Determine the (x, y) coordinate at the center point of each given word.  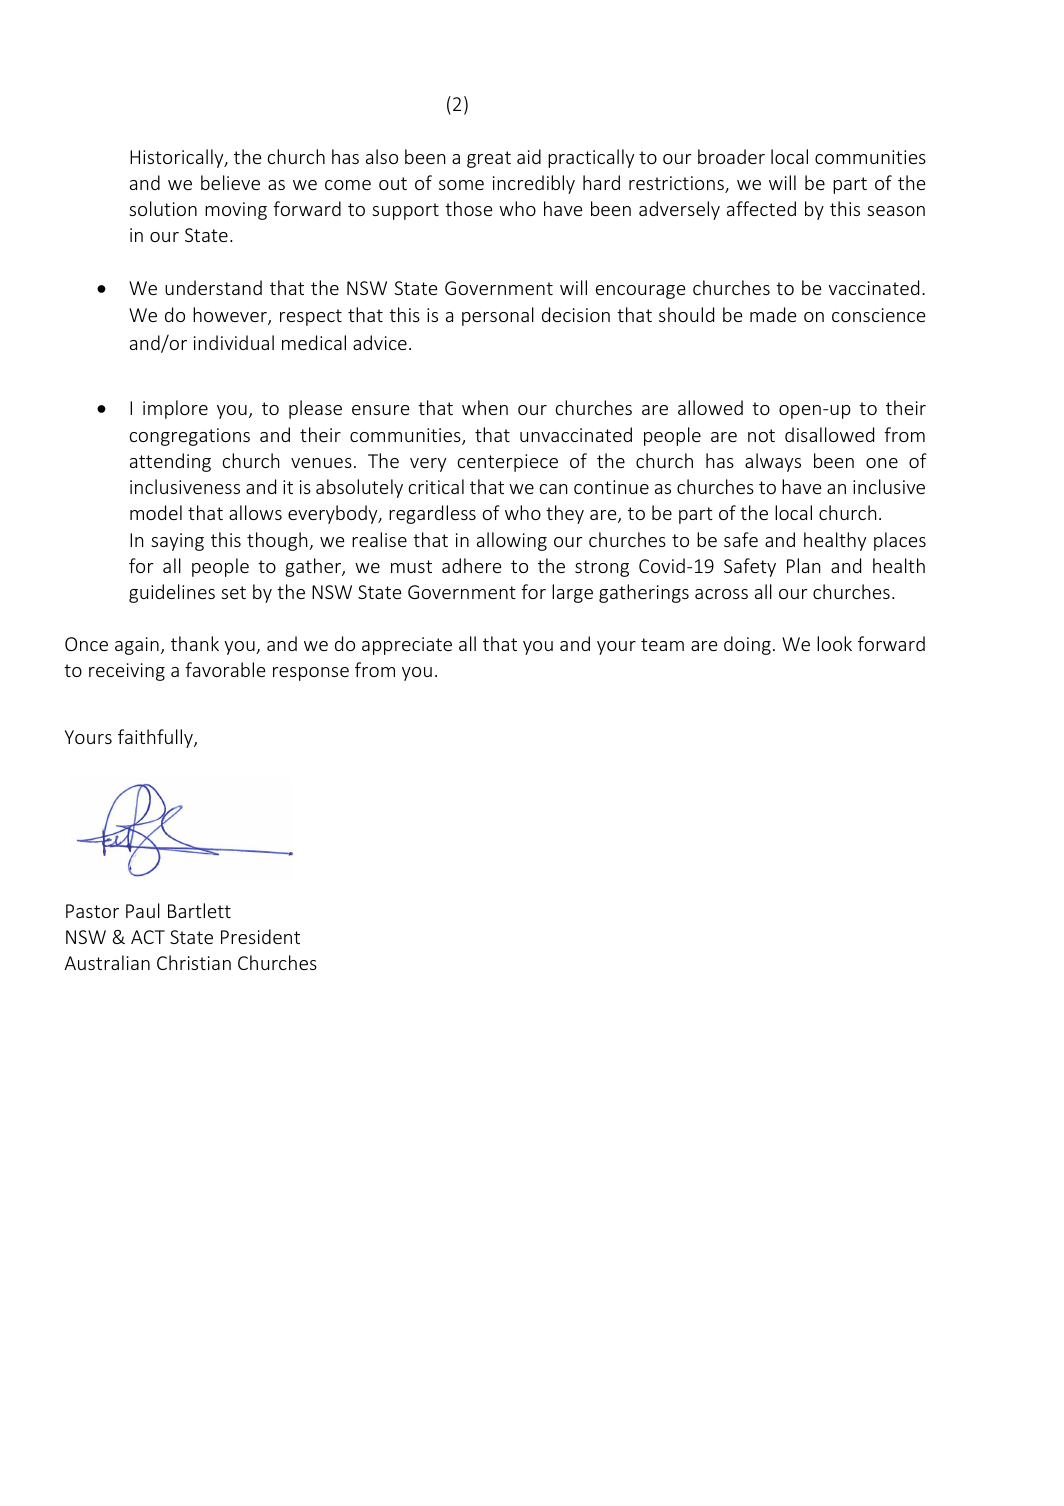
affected (761, 208)
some (461, 185)
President (260, 936)
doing (747, 645)
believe (230, 182)
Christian (194, 962)
